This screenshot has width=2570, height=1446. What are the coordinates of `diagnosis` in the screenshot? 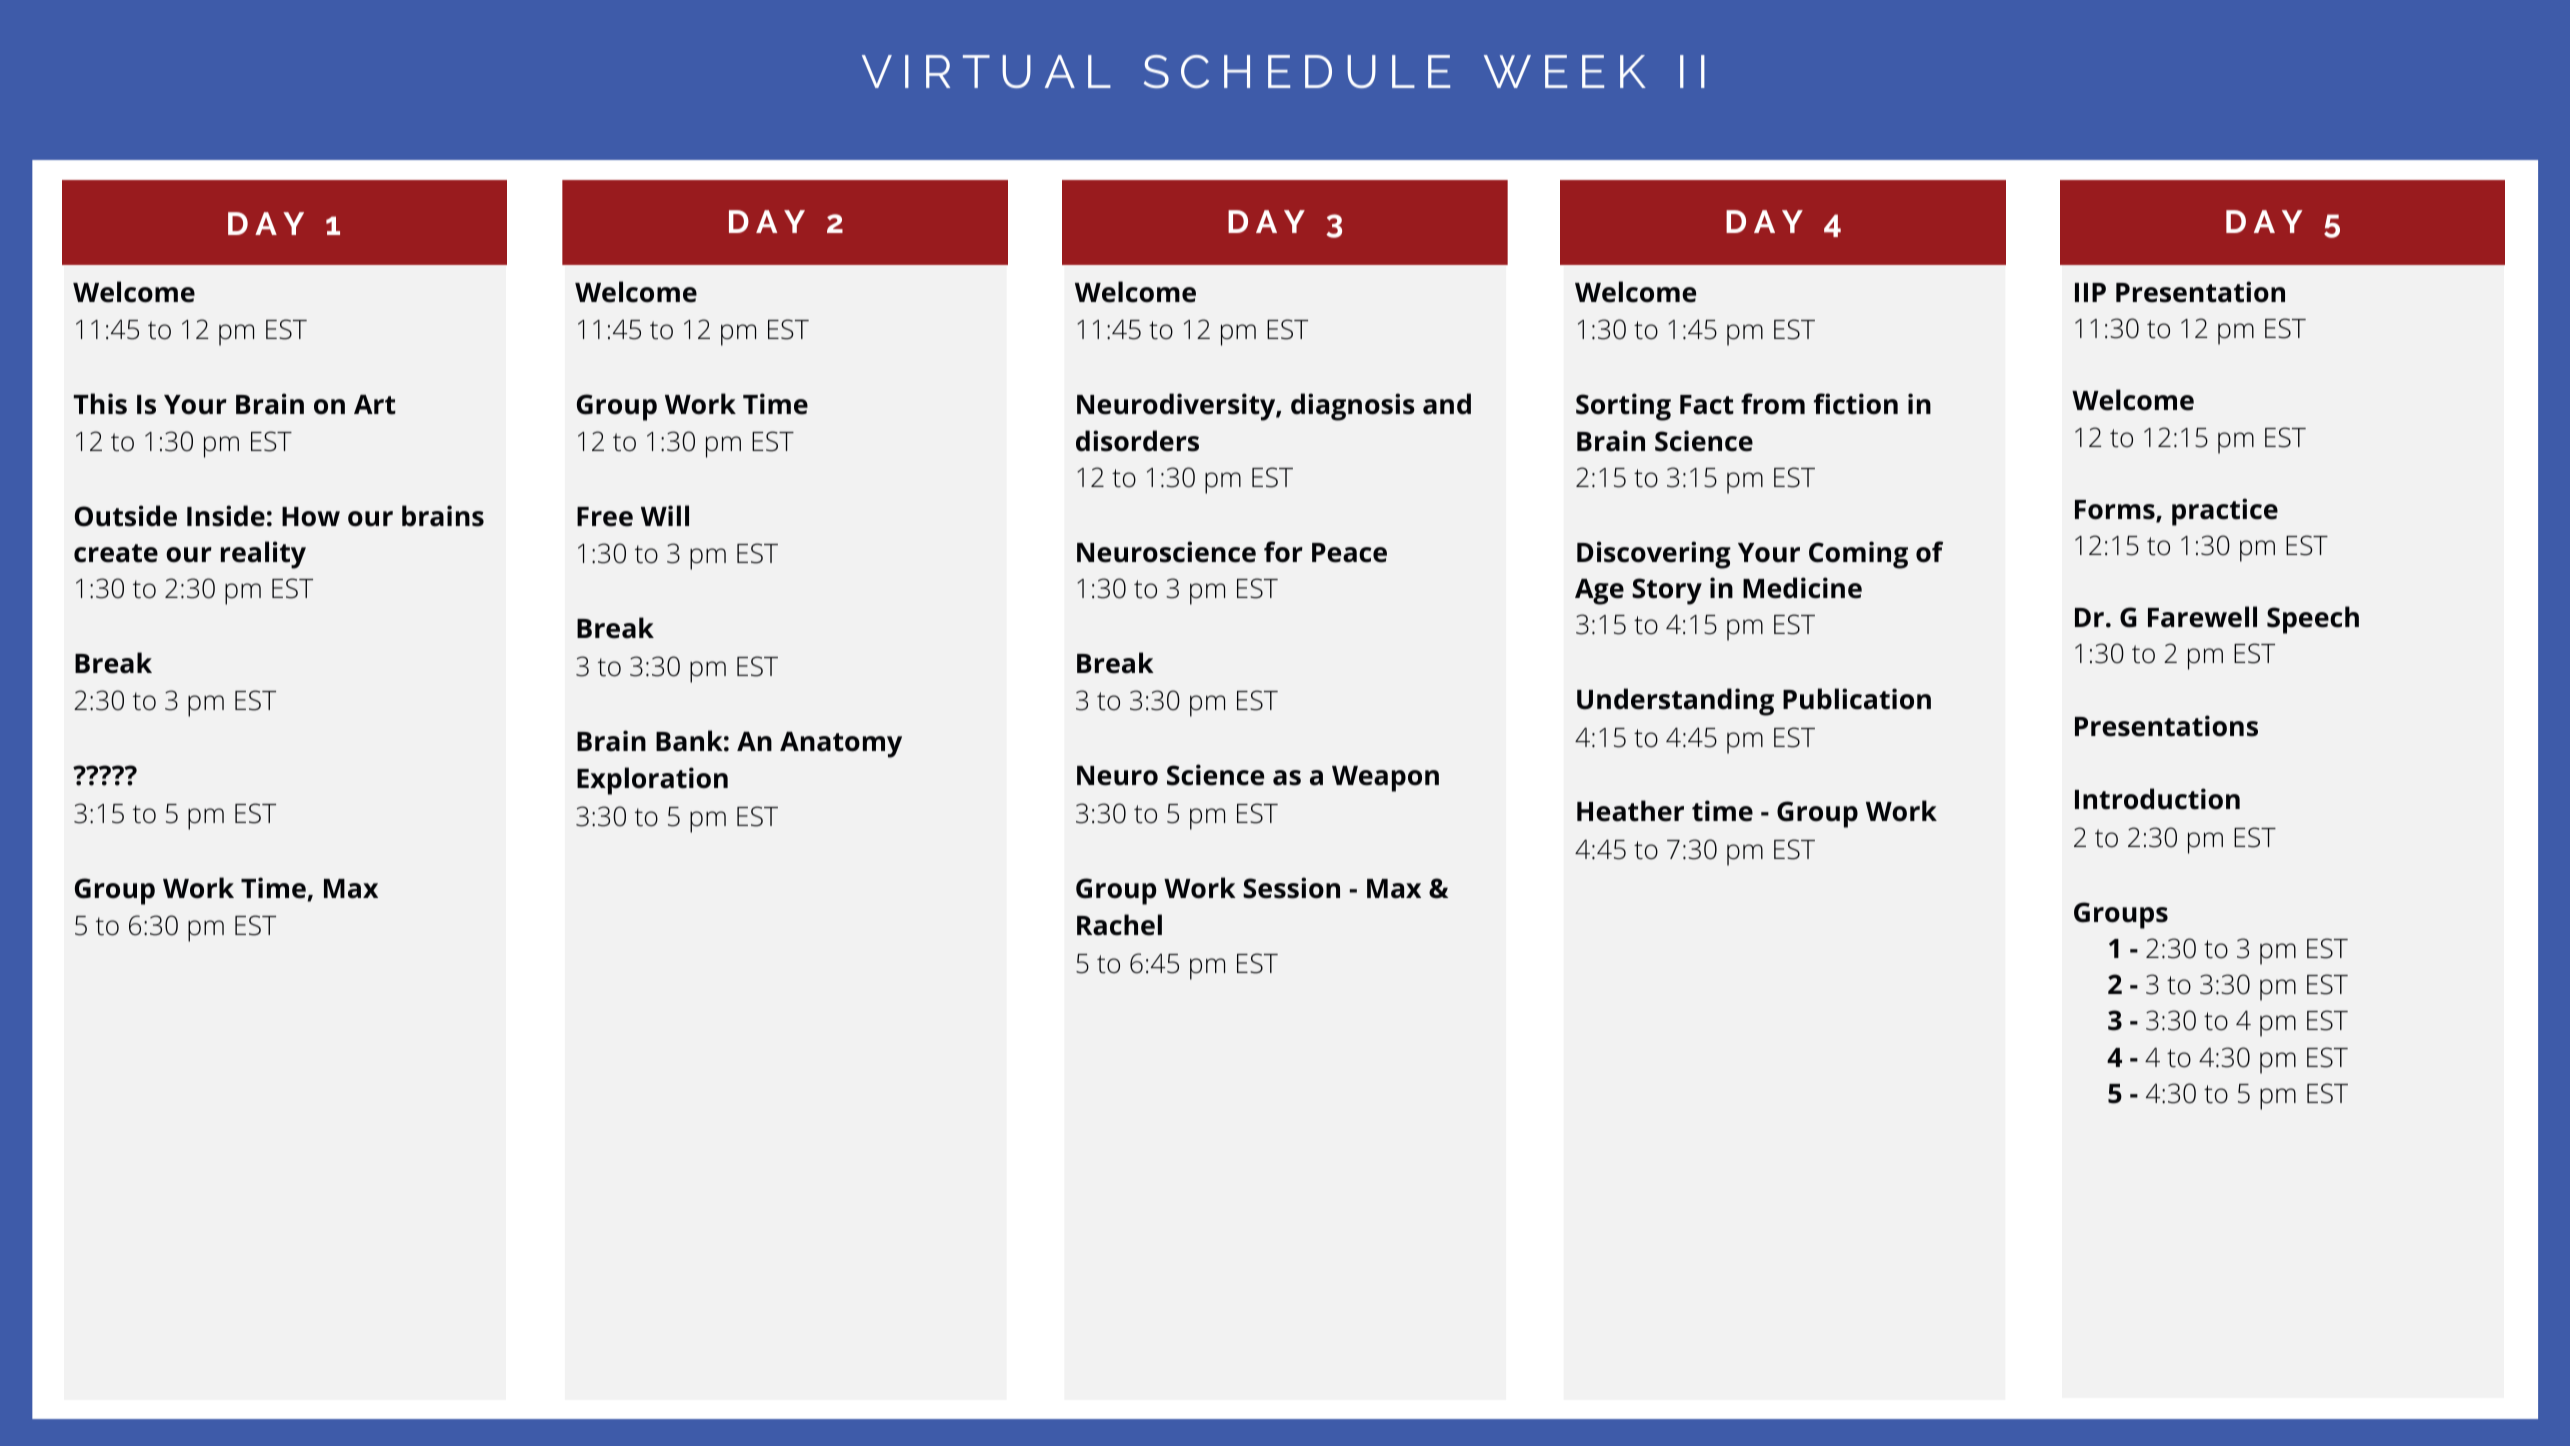 It's located at (1353, 407).
